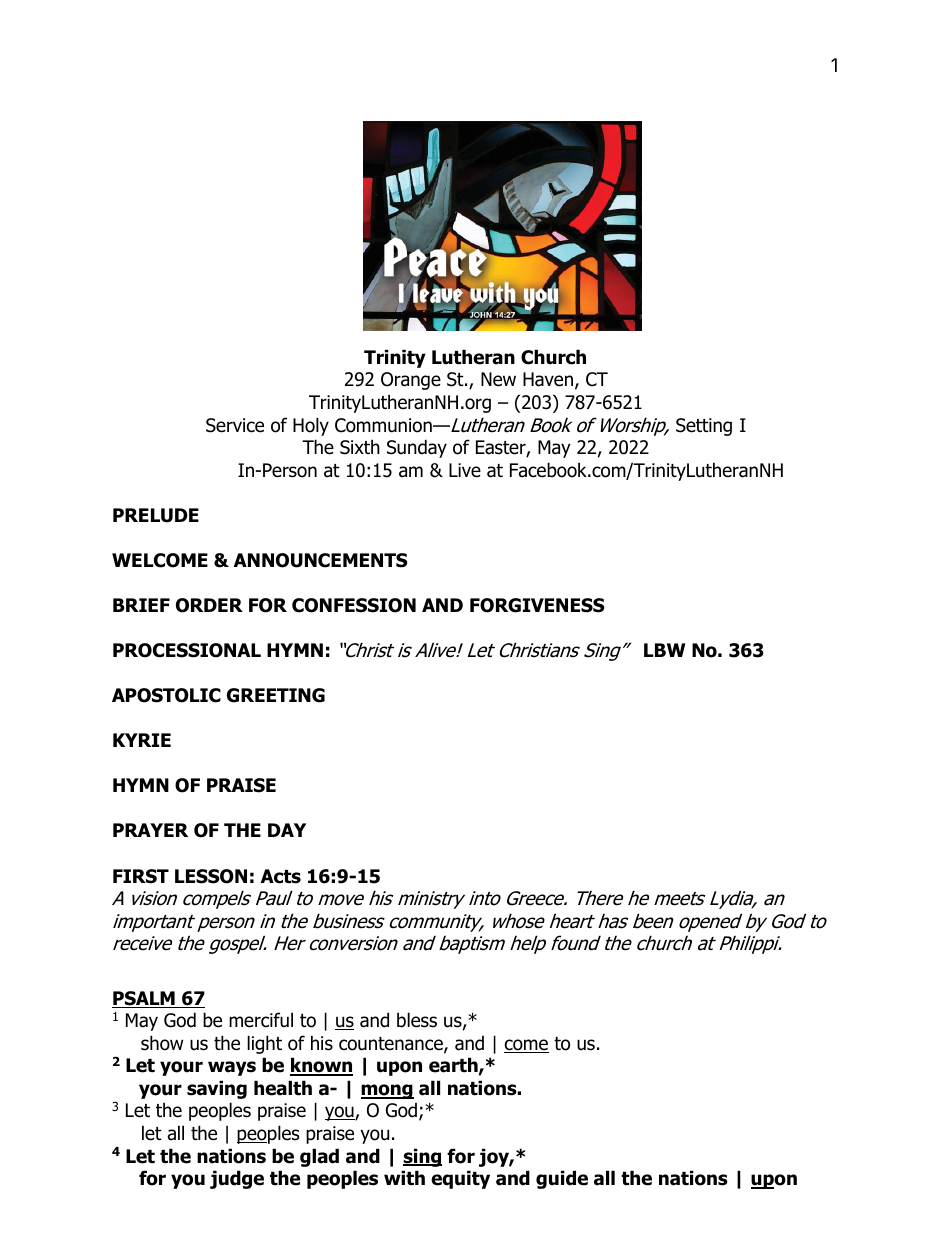 Image resolution: width=952 pixels, height=1233 pixels. I want to click on Service, so click(235, 425).
